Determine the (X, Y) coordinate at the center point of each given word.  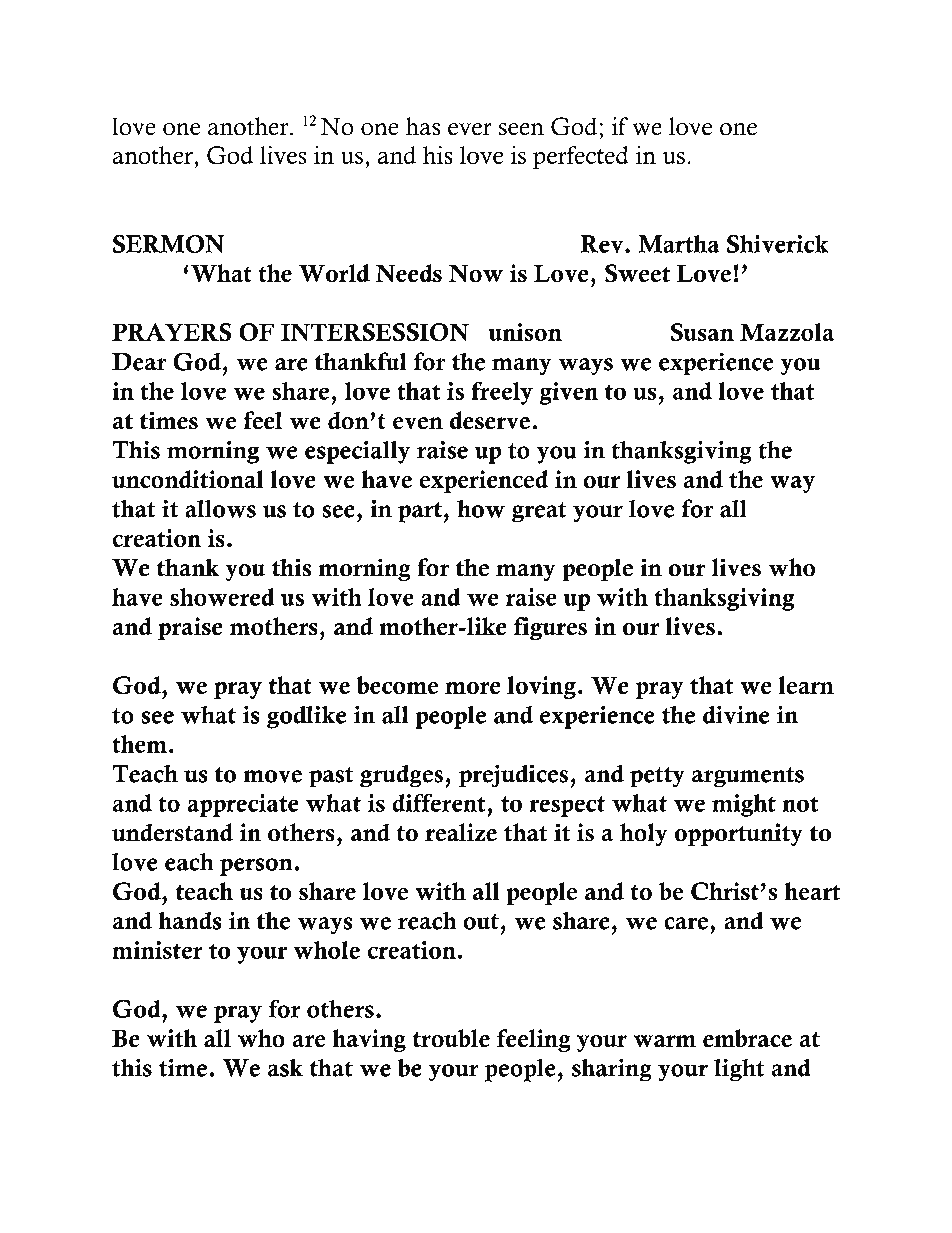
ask (285, 1067)
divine (736, 714)
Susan (702, 332)
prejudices (513, 776)
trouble (451, 1038)
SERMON (169, 244)
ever (470, 129)
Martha (679, 244)
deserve (490, 420)
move (272, 776)
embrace (747, 1038)
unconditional (188, 479)
